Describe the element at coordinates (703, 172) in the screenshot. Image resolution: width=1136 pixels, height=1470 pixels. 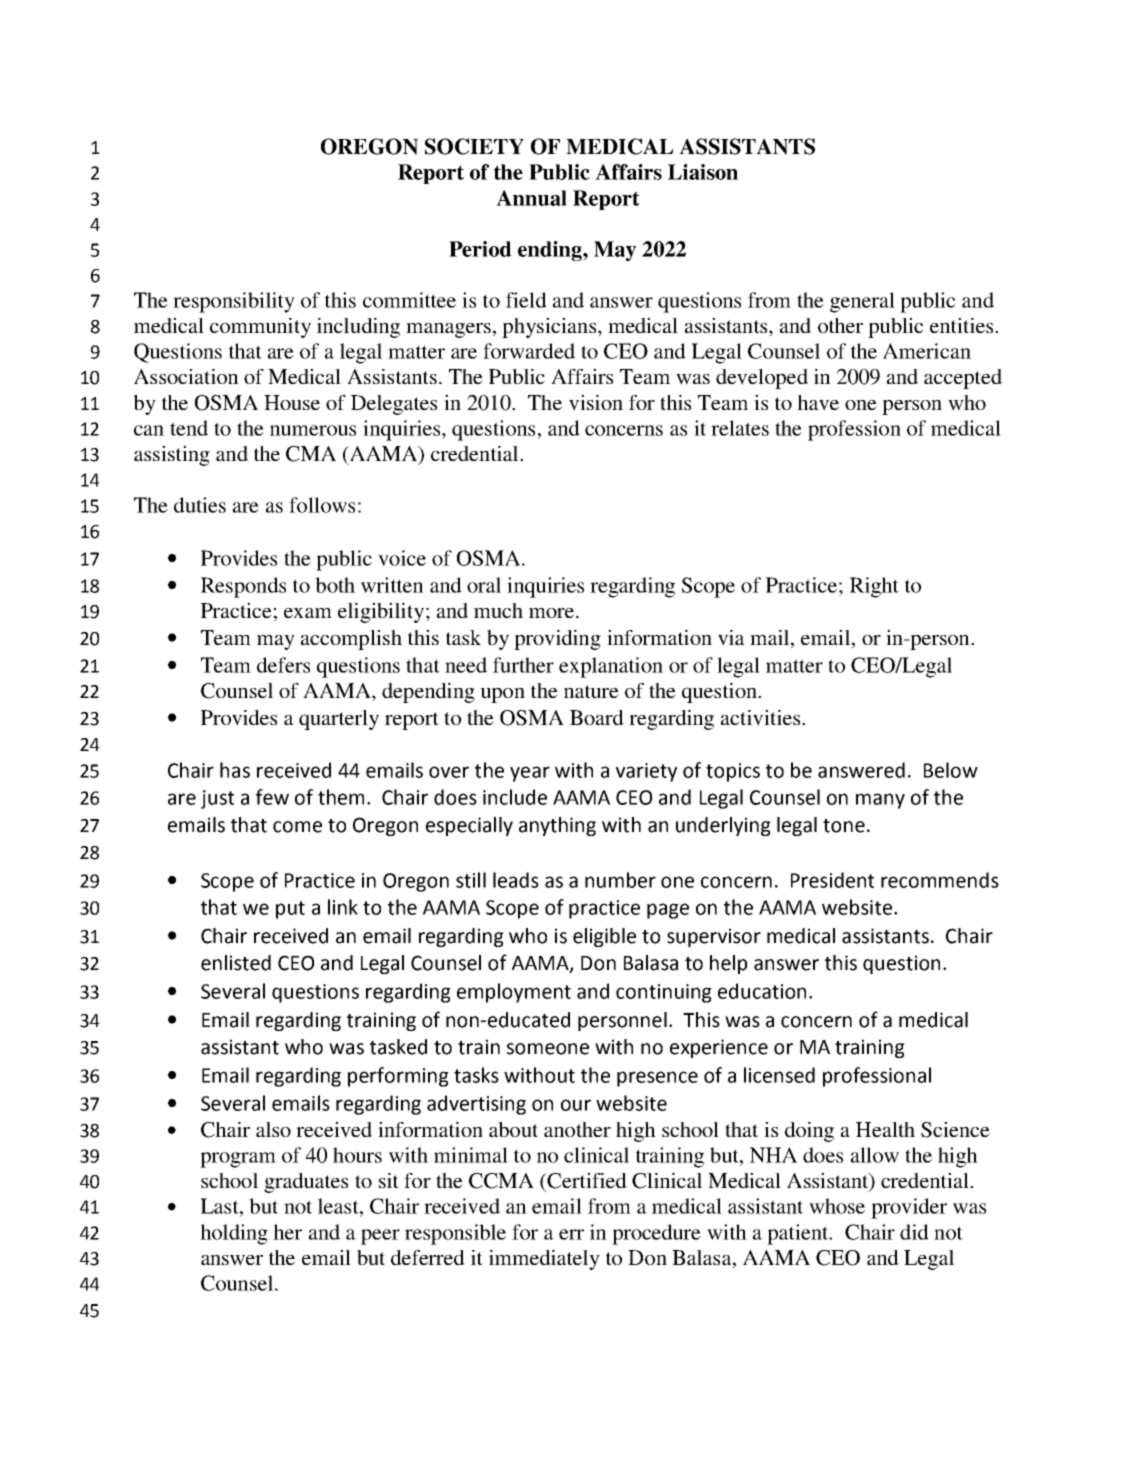
I see `Liaison` at that location.
